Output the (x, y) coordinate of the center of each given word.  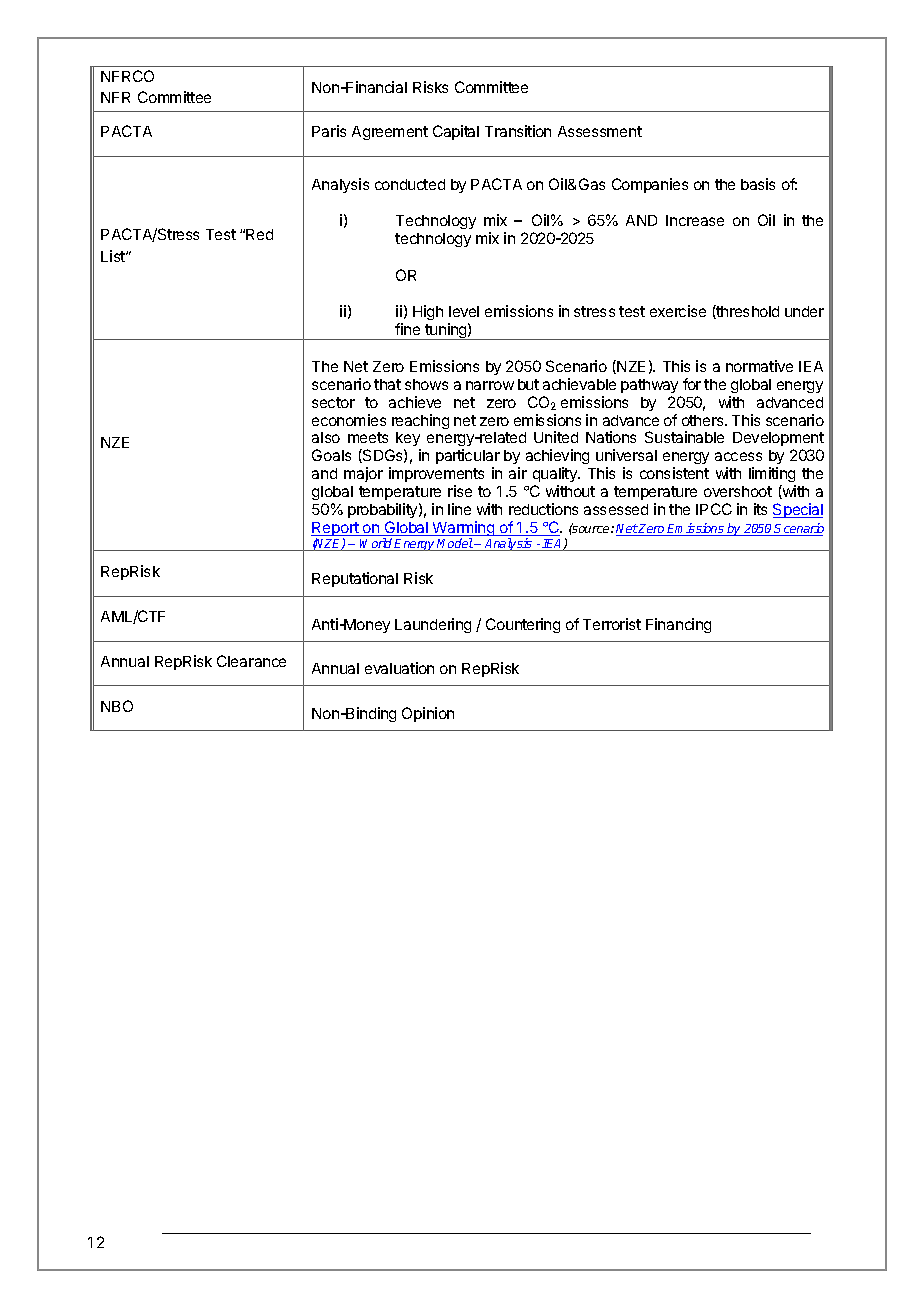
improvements (436, 474)
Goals (331, 455)
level (464, 311)
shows (426, 384)
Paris (329, 131)
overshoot (738, 491)
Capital (456, 132)
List (114, 256)
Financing (678, 625)
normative (759, 366)
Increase (695, 220)
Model (455, 544)
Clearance (251, 661)
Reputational (355, 579)
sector (333, 402)
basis (758, 184)
